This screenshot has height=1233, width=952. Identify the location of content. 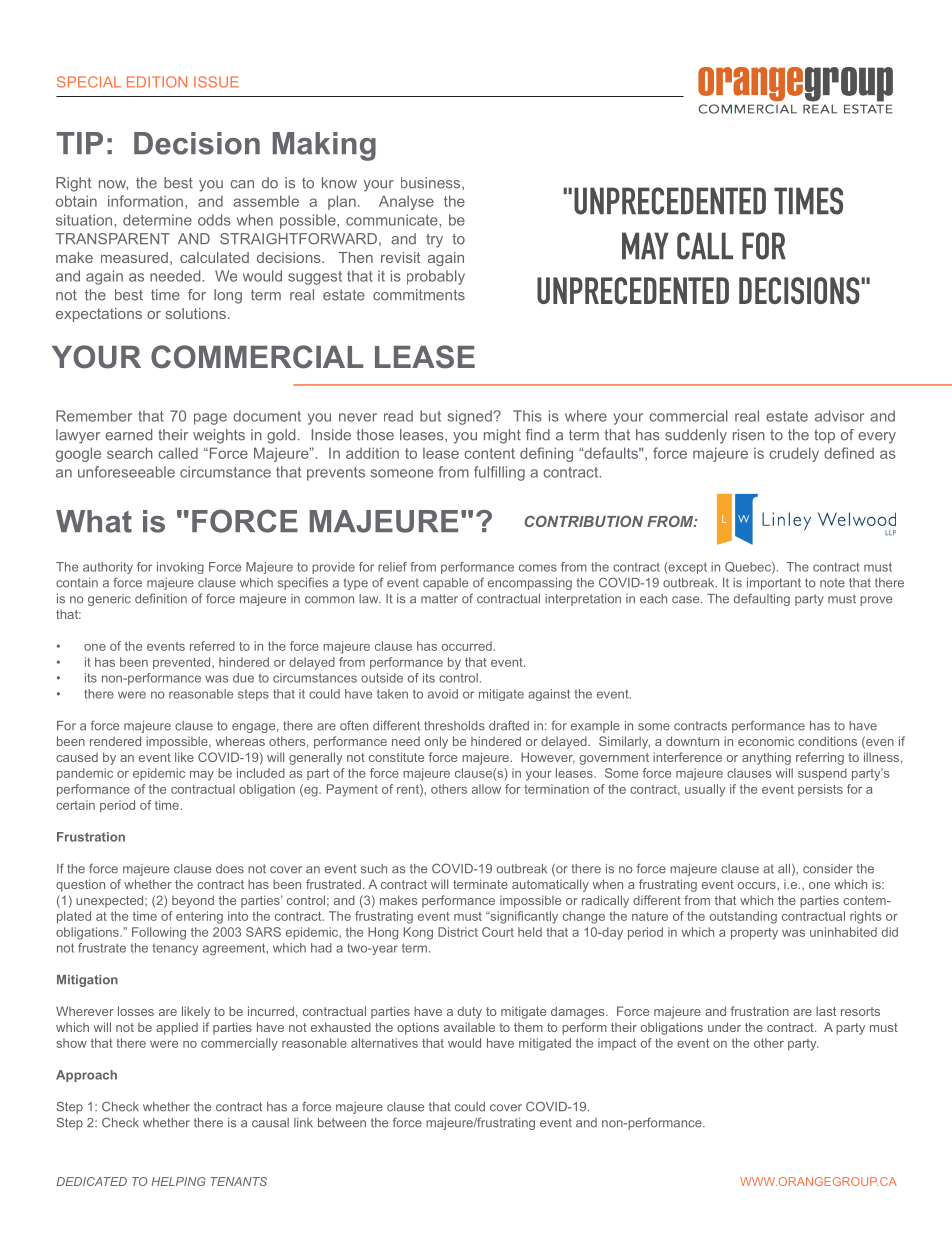
(489, 453).
